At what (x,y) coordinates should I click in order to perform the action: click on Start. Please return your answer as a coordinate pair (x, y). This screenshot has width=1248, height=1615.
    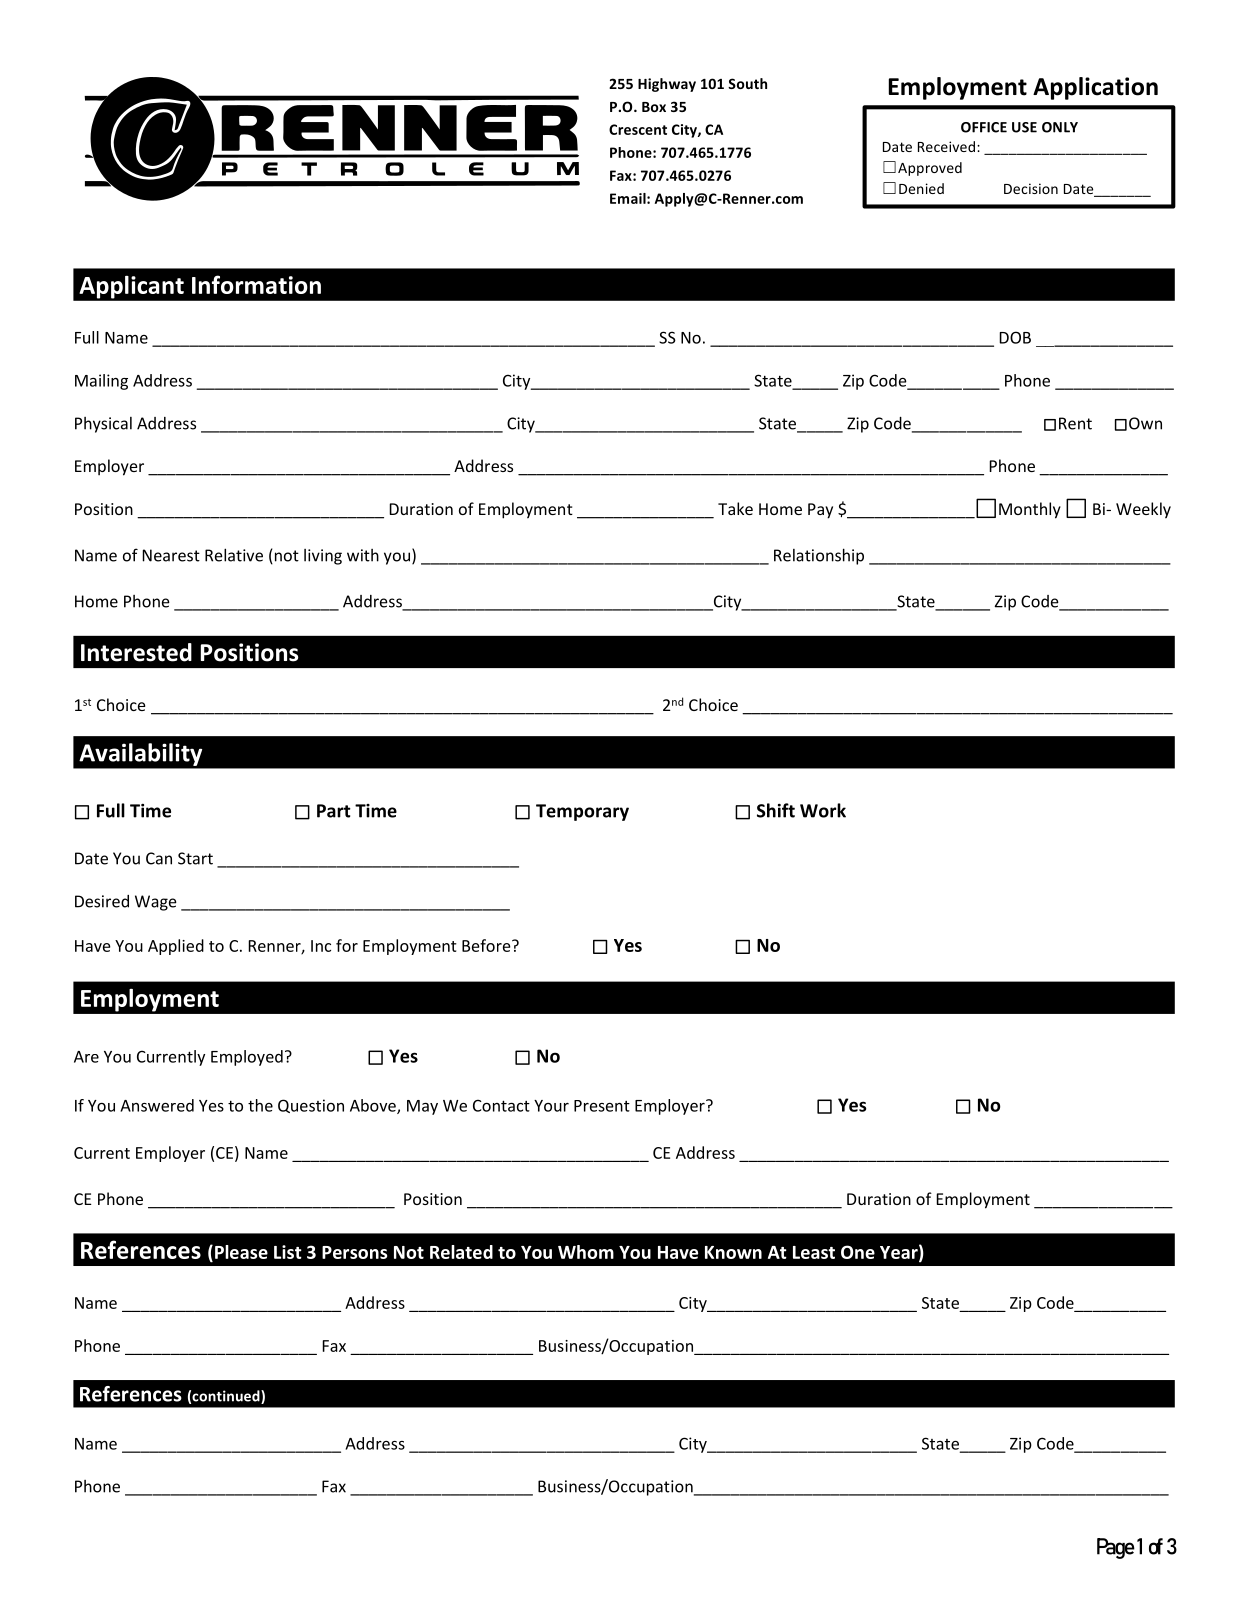
    Looking at the image, I should click on (195, 858).
